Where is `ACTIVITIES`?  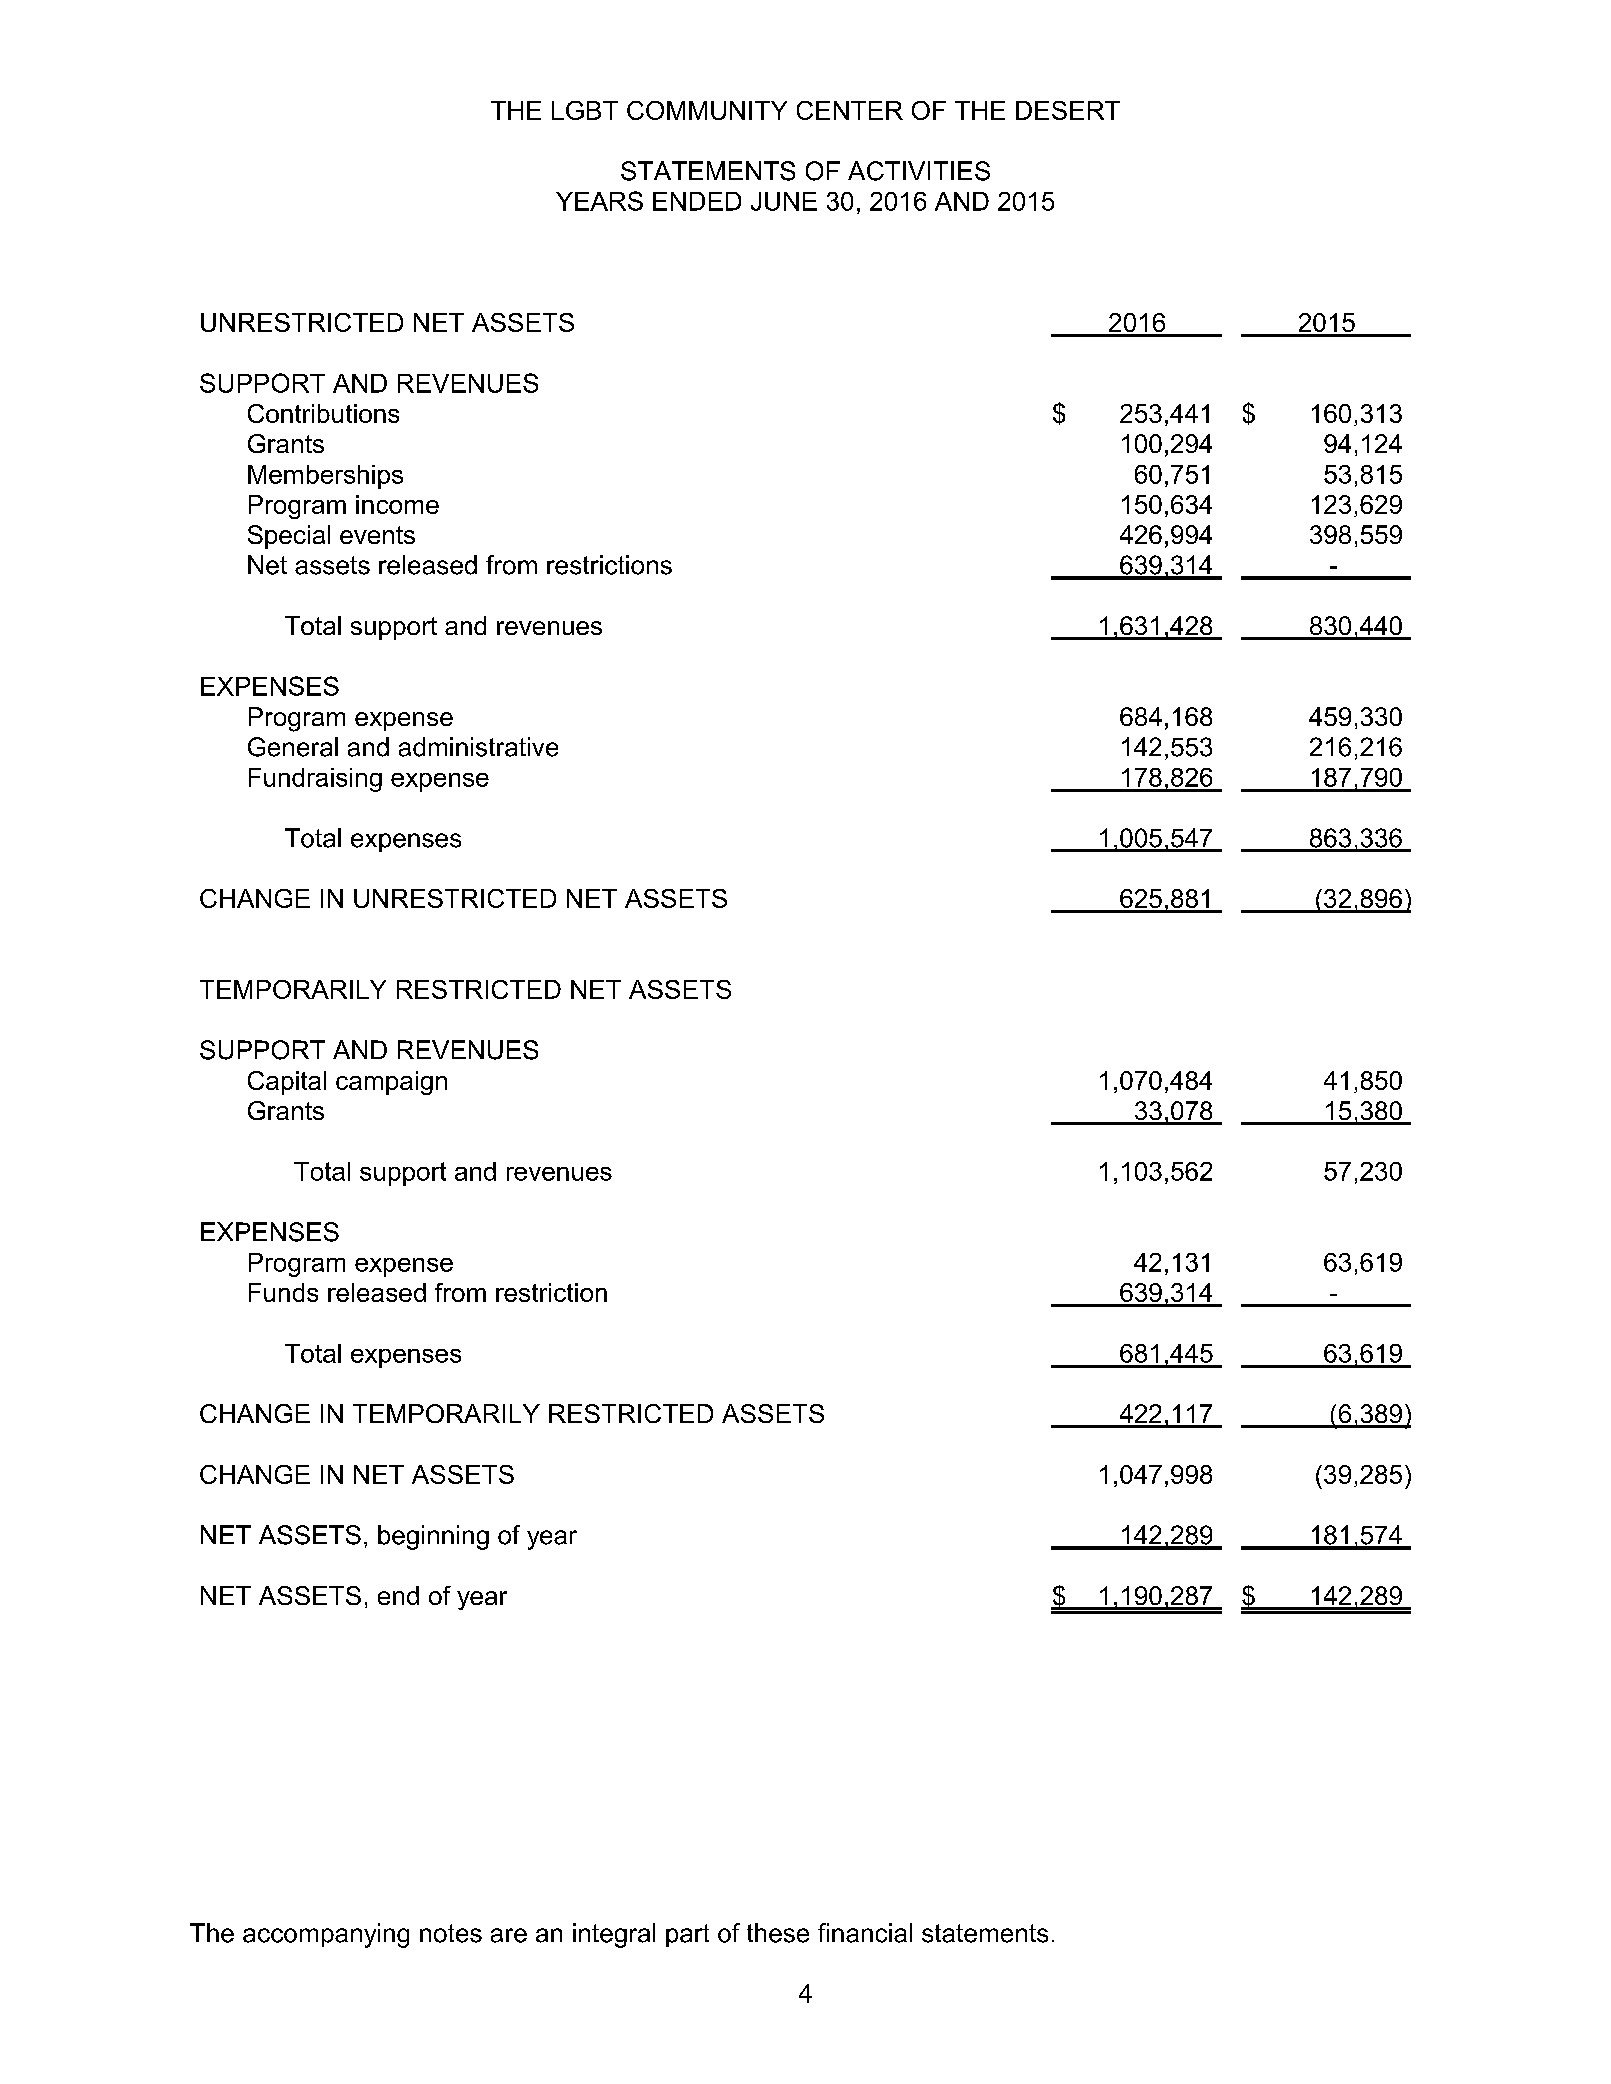
ACTIVITIES is located at coordinates (919, 171).
